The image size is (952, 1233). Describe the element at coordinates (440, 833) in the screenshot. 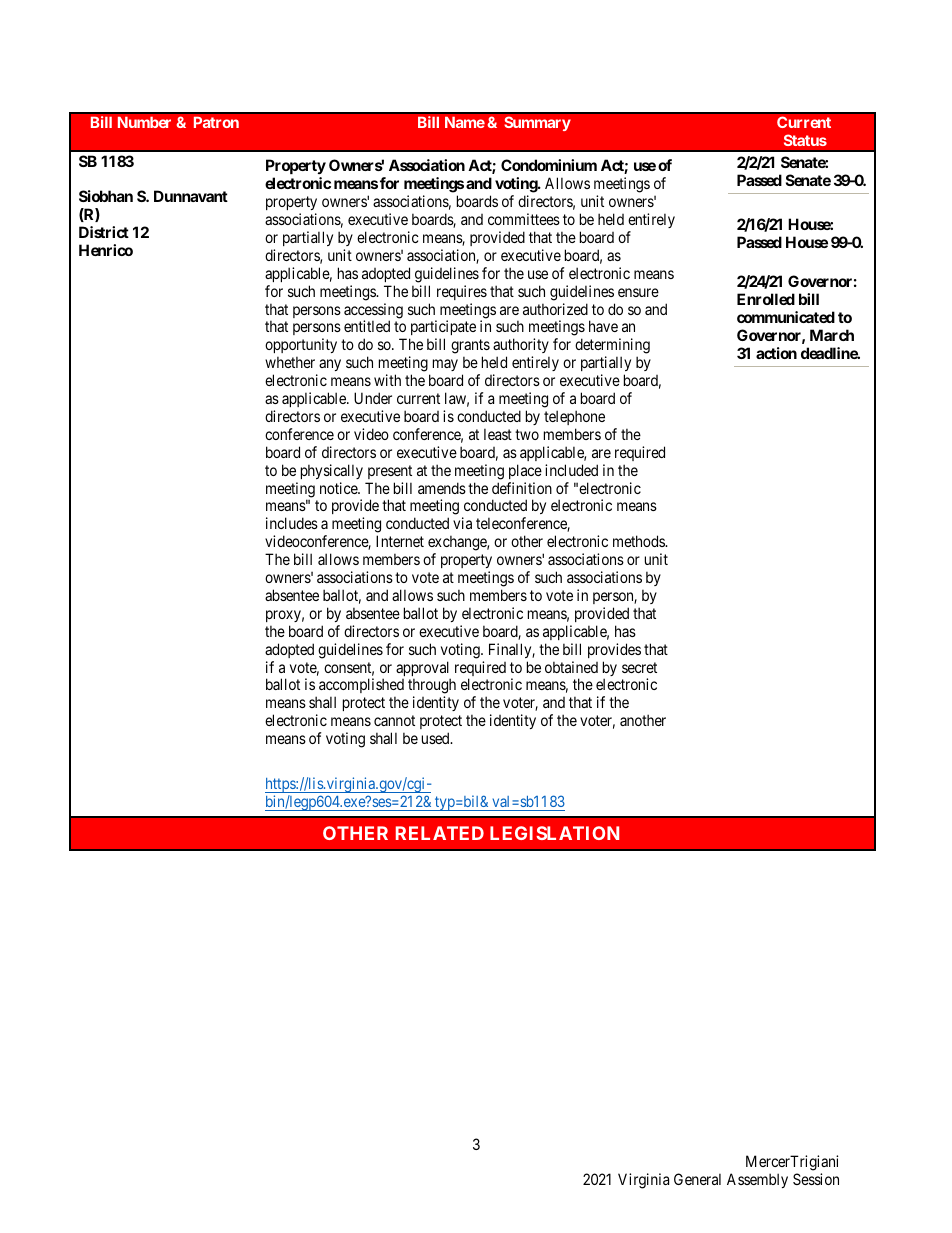

I see `RELATED` at that location.
